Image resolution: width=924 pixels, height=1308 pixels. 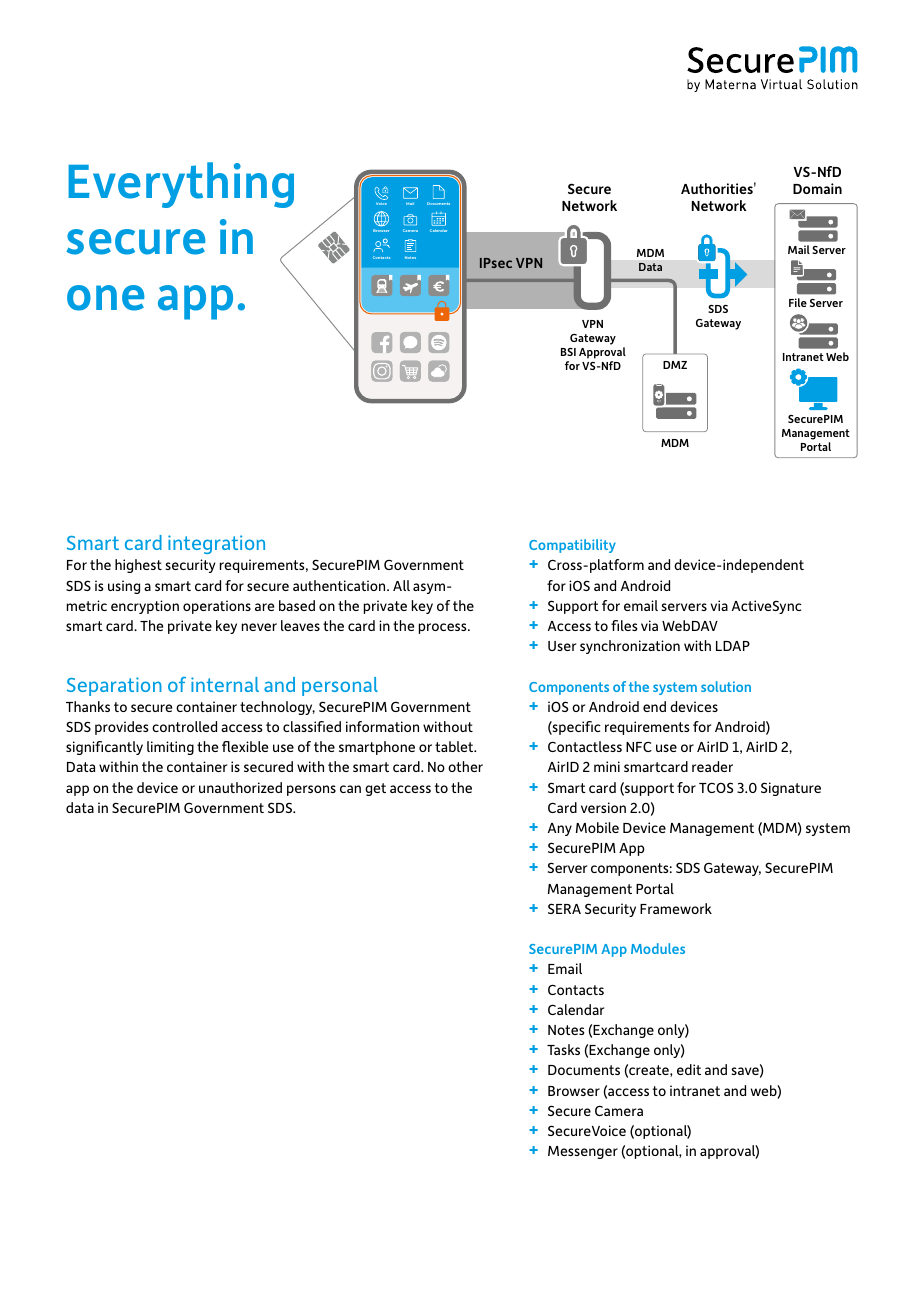 What do you see at coordinates (726, 686) in the screenshot?
I see `solution` at bounding box center [726, 686].
